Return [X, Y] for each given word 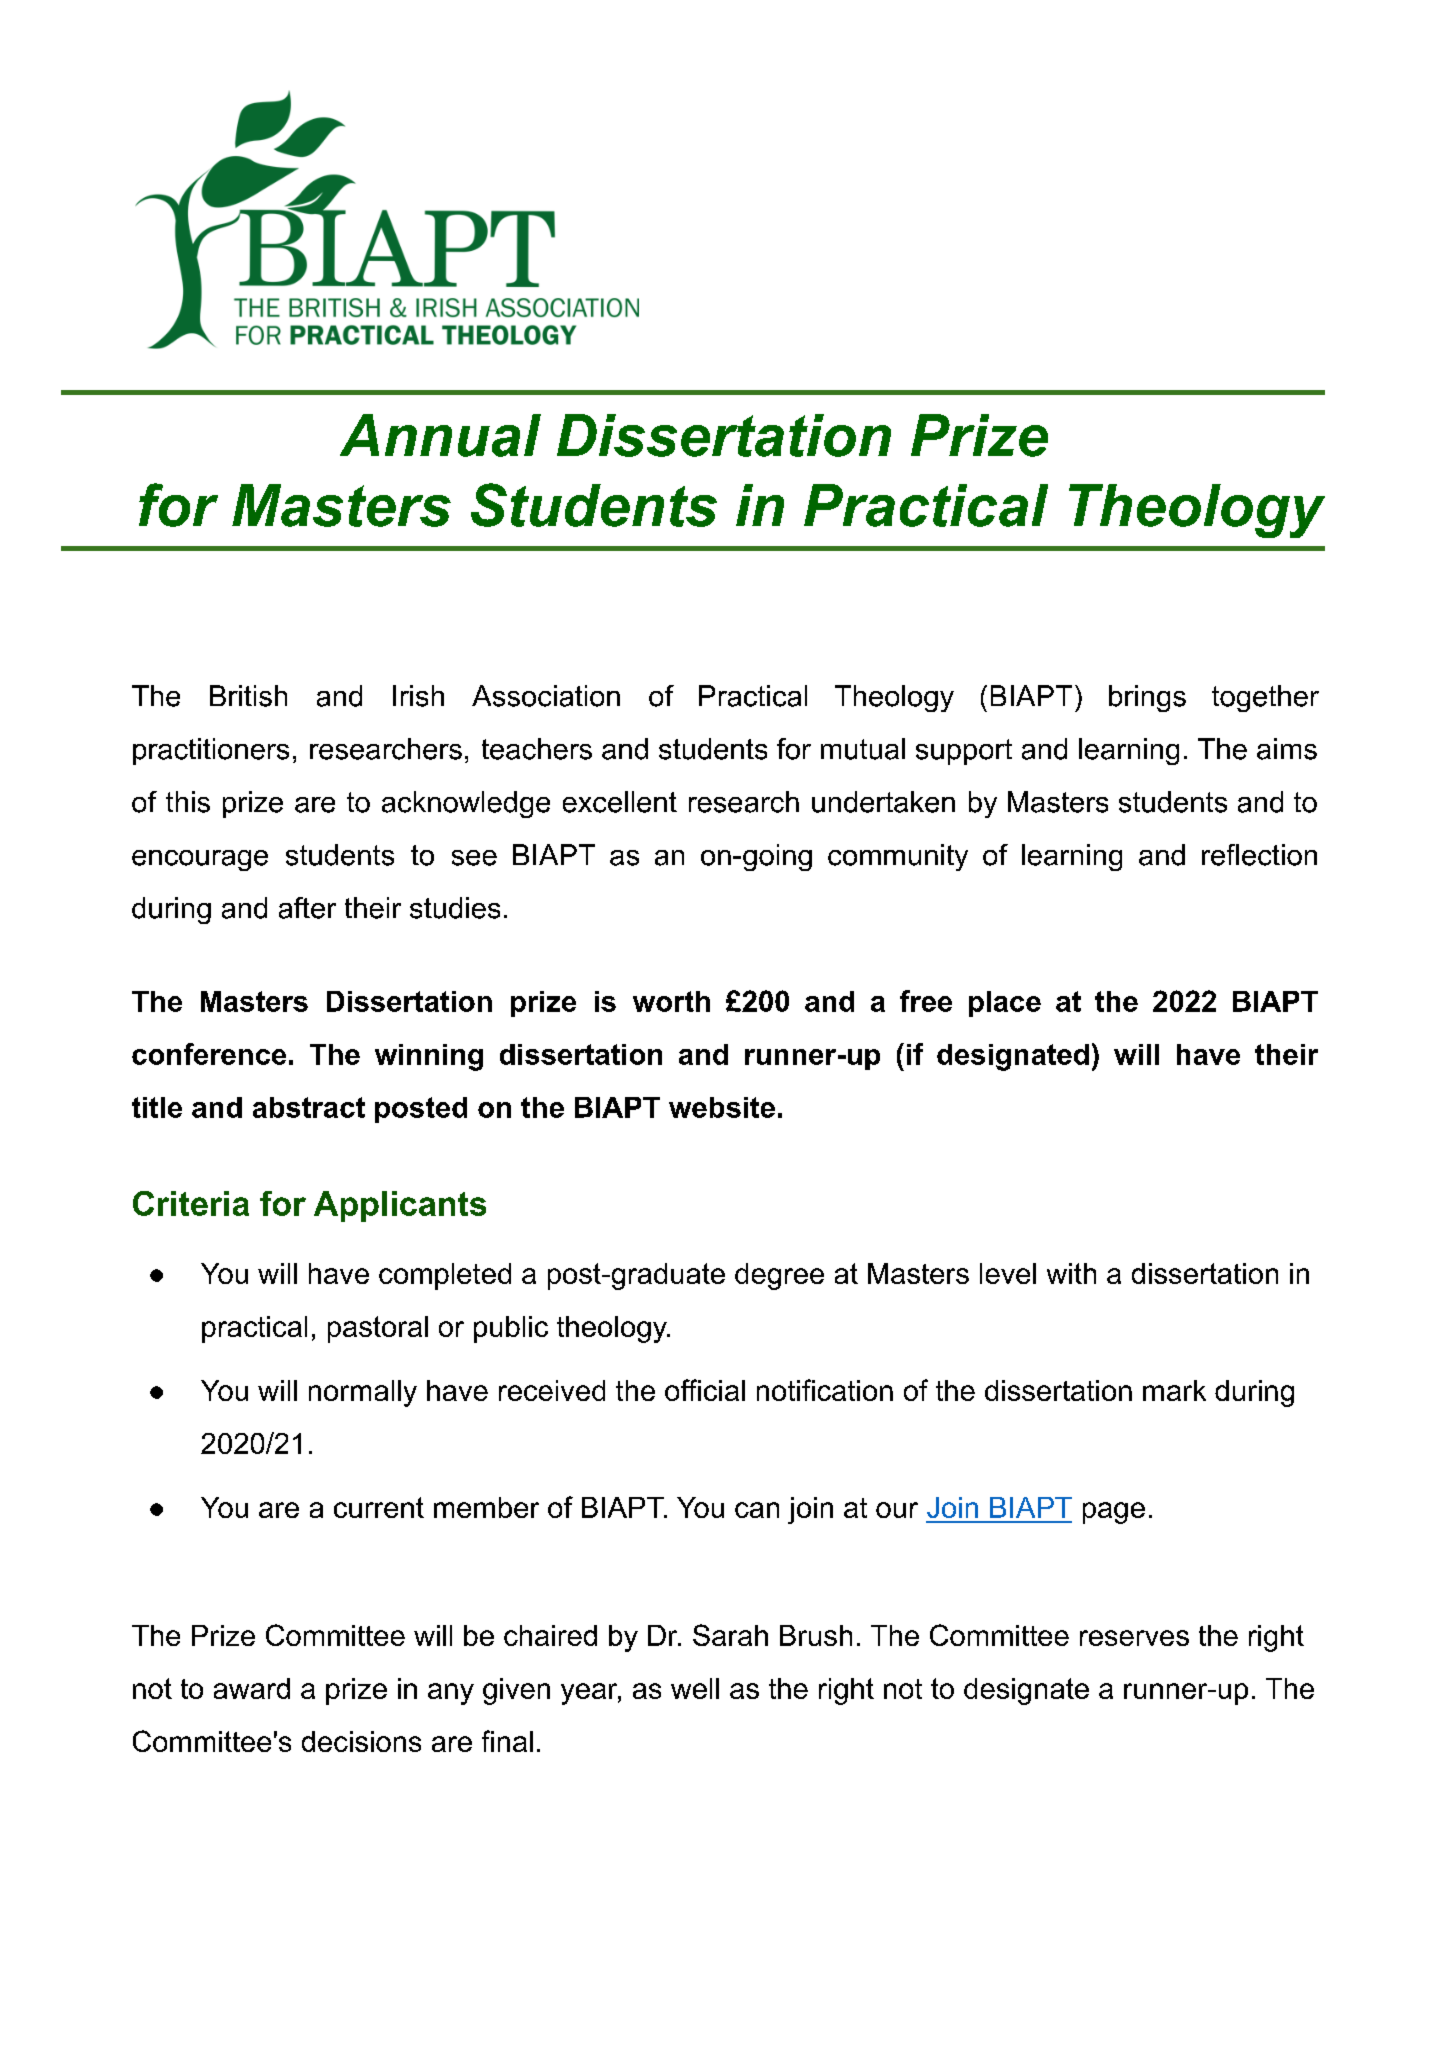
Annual [440, 435]
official [705, 1390]
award [252, 1688]
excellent [620, 802]
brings [1147, 698]
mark [1174, 1390]
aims [1287, 749]
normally [363, 1393]
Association [546, 696]
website [722, 1107]
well [695, 1688]
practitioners [211, 751]
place [1005, 1004]
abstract [309, 1107]
